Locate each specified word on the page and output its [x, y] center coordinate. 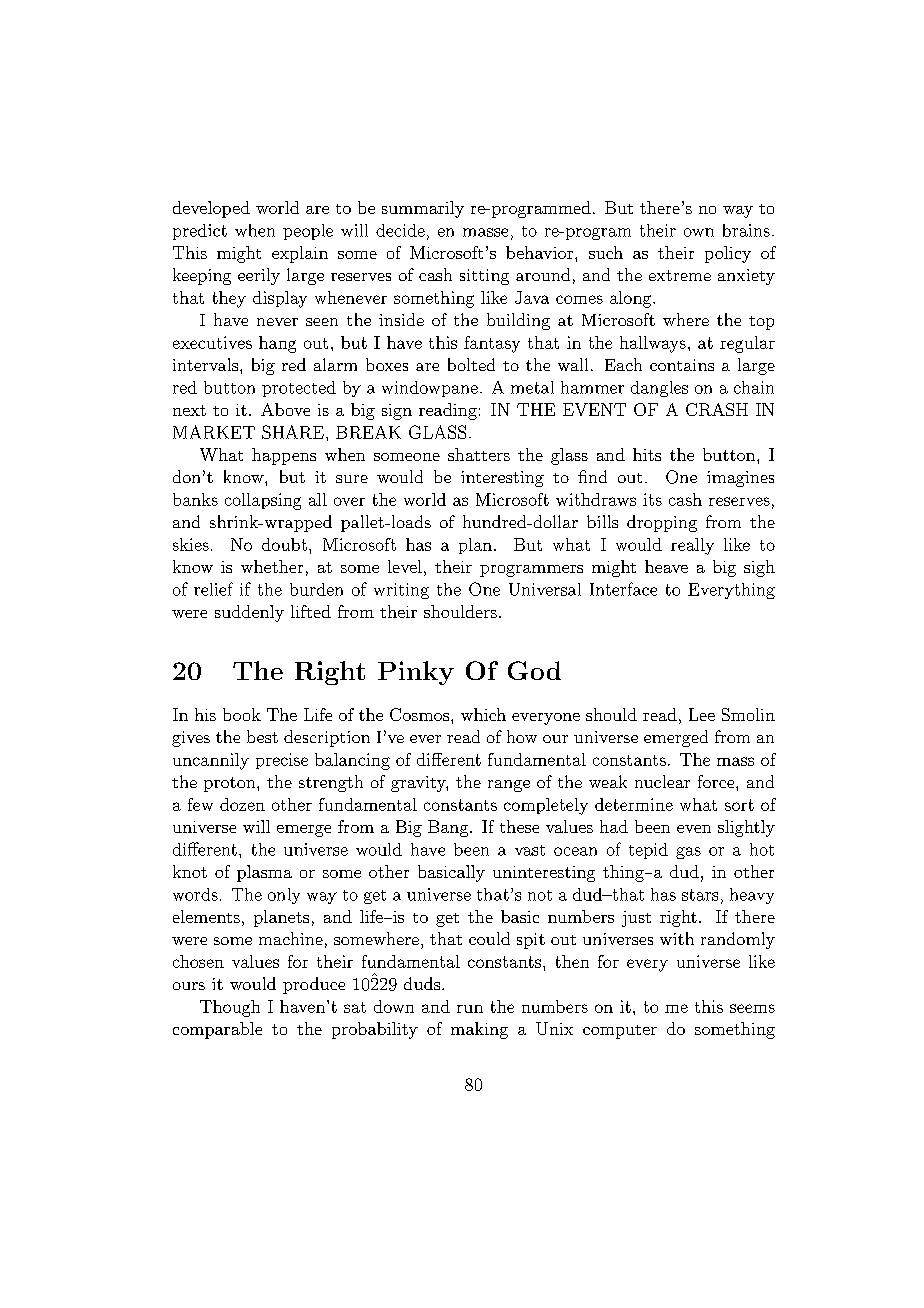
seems [752, 1008]
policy [728, 254]
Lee [702, 714]
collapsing [263, 501]
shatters [479, 454]
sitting [484, 277]
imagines [740, 479]
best [262, 736]
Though [230, 1008]
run [470, 1009]
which [483, 714]
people [308, 232]
